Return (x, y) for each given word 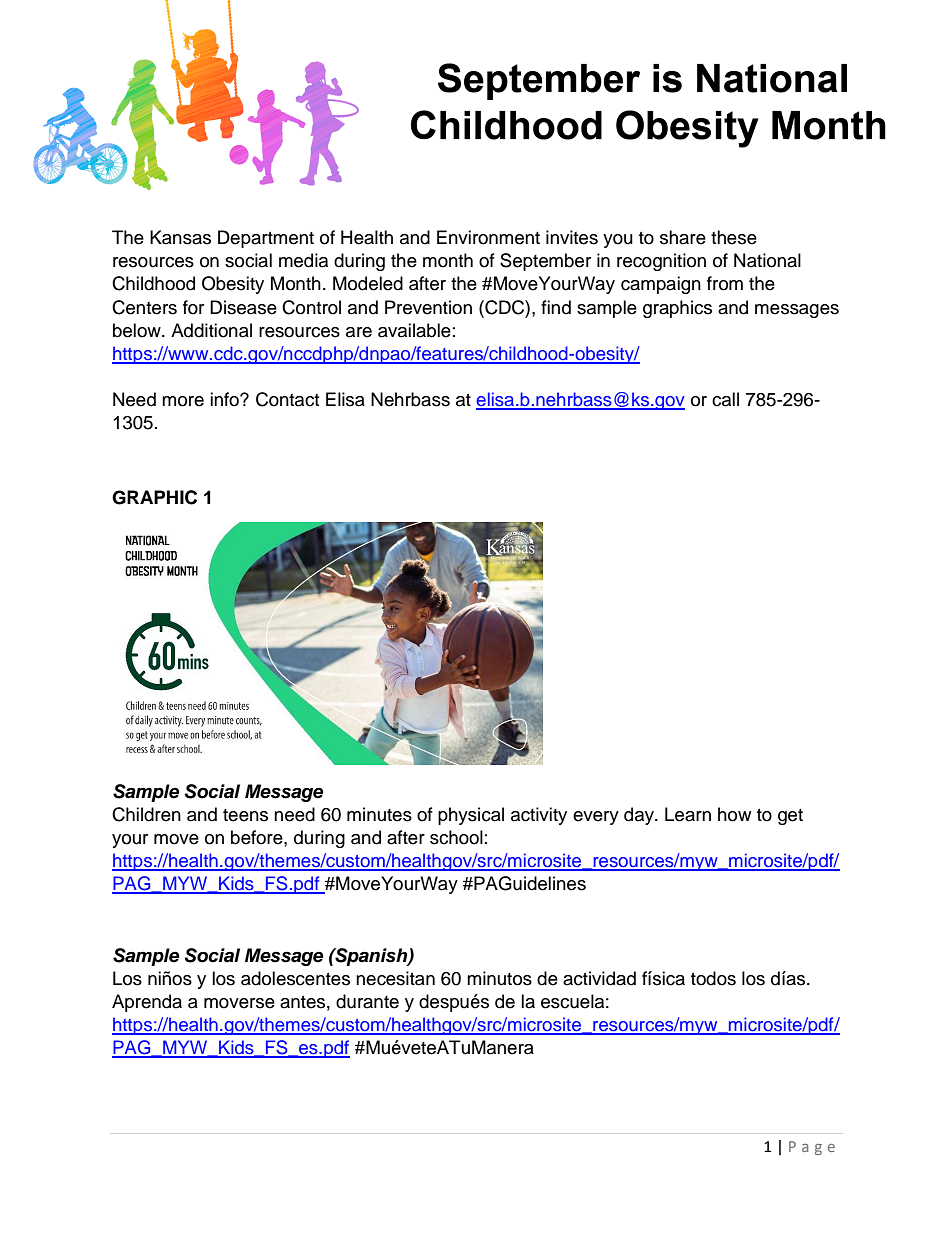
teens (245, 815)
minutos (499, 978)
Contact (287, 399)
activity (539, 816)
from (725, 283)
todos (713, 978)
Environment (488, 237)
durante (367, 1001)
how (734, 814)
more (183, 401)
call (725, 399)
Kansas (180, 237)
